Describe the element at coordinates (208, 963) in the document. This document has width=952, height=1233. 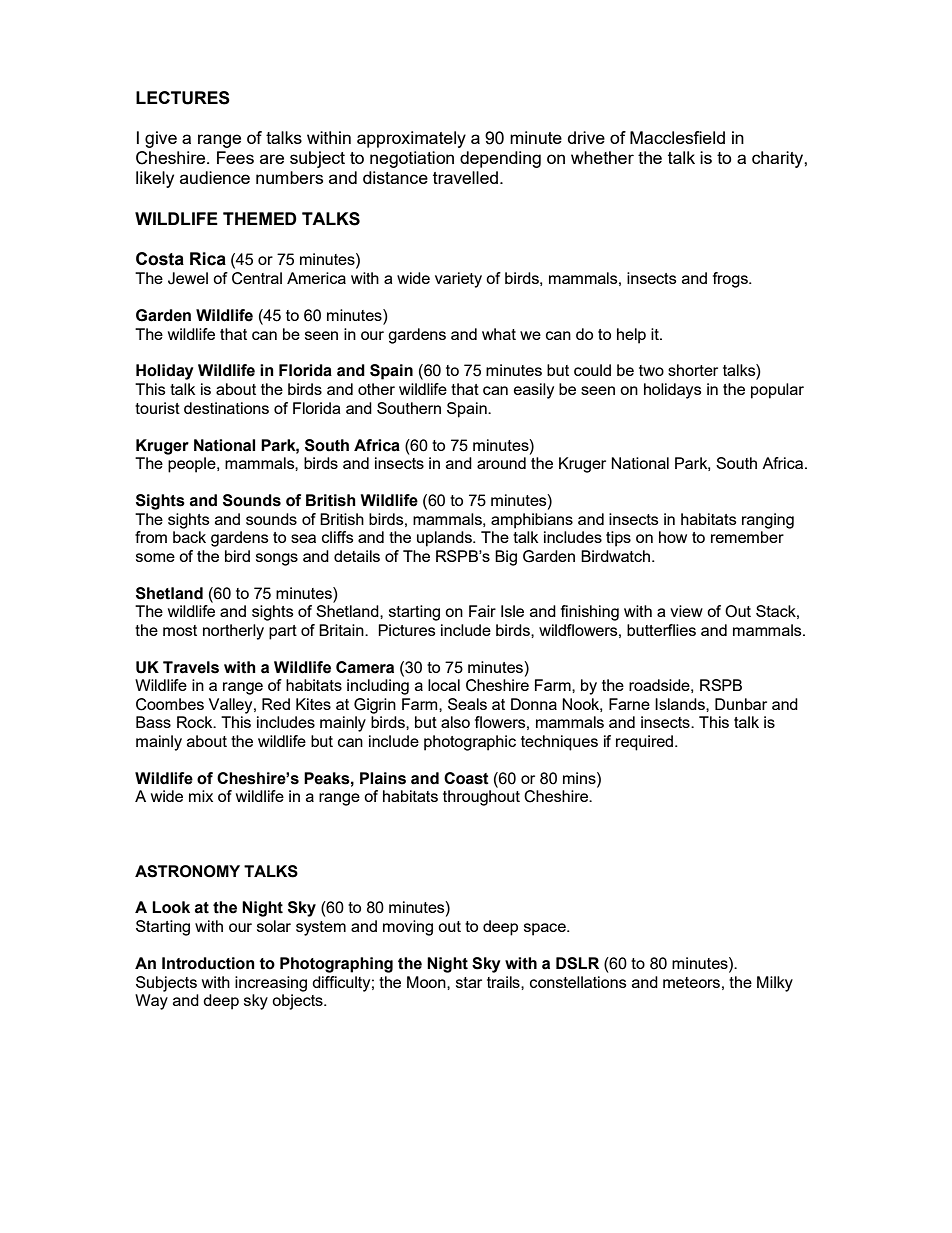
I see `Introduction` at that location.
